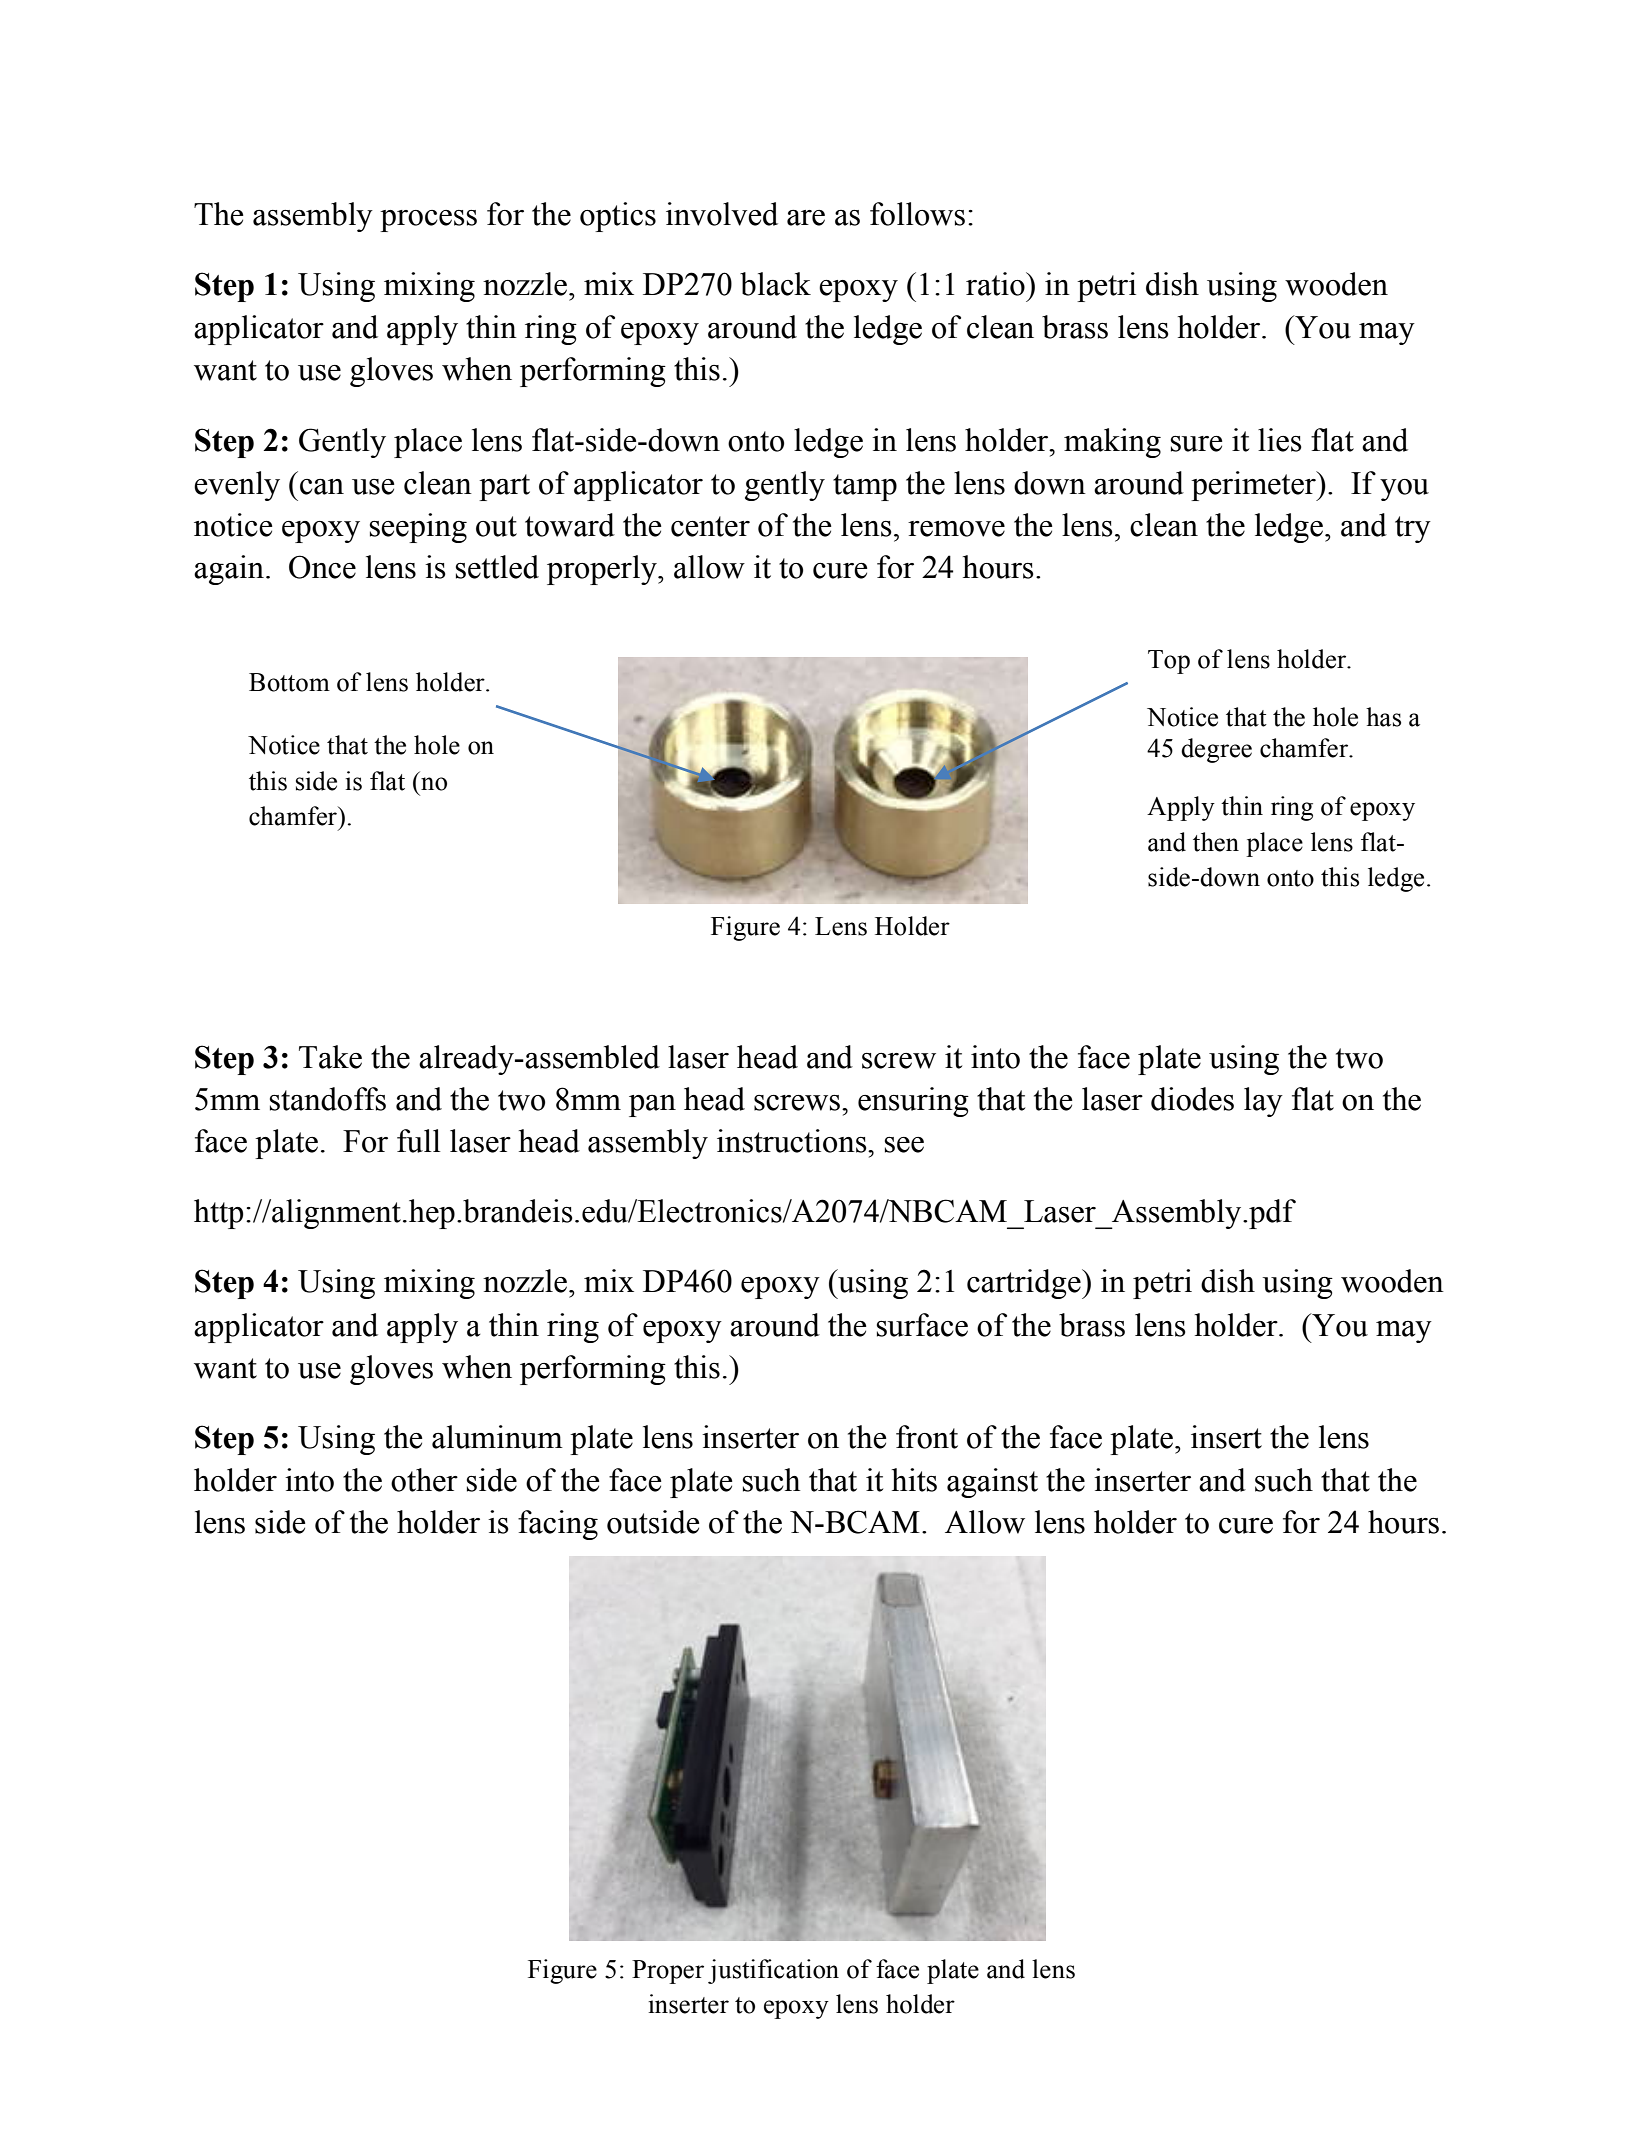  What do you see at coordinates (289, 682) in the document?
I see `Bottom` at bounding box center [289, 682].
